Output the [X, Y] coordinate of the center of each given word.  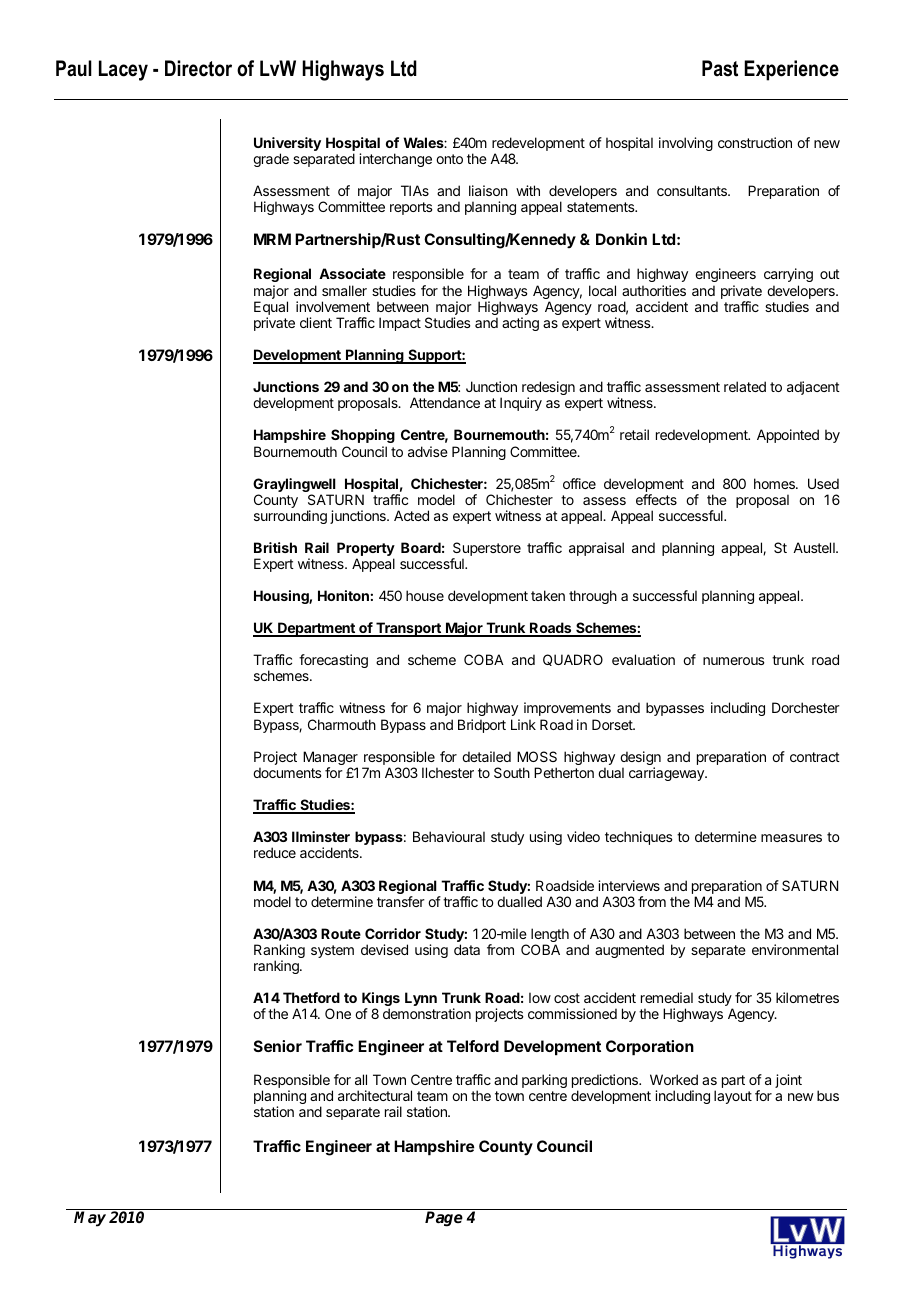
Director [198, 68]
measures [791, 838]
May [90, 1219]
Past [720, 68]
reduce [275, 852]
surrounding [290, 517]
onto [449, 159]
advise [428, 451]
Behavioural [449, 836]
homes [775, 483]
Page [444, 1219]
